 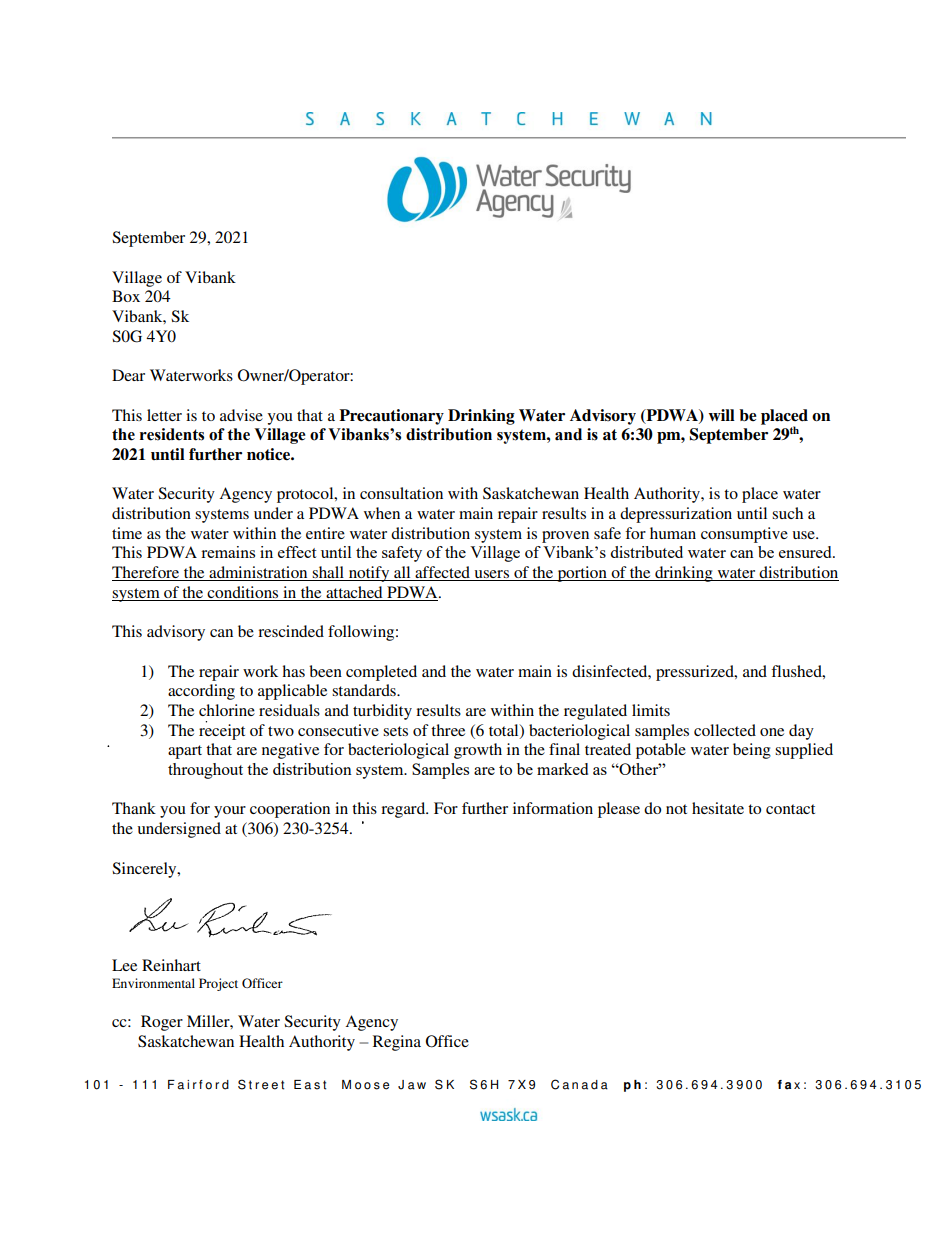 What do you see at coordinates (696, 673) in the screenshot?
I see `pressurized` at bounding box center [696, 673].
